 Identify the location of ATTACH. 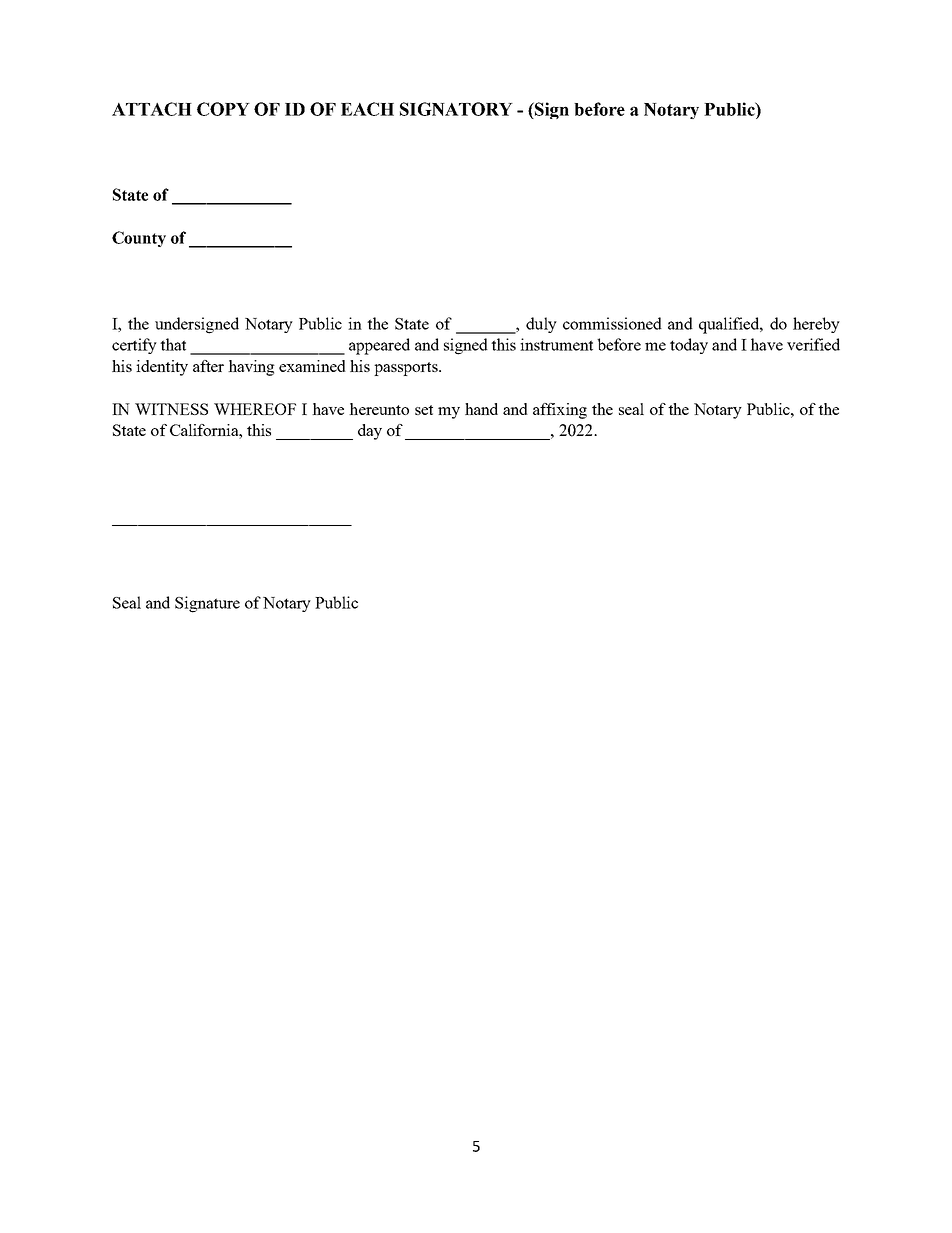
(152, 109).
